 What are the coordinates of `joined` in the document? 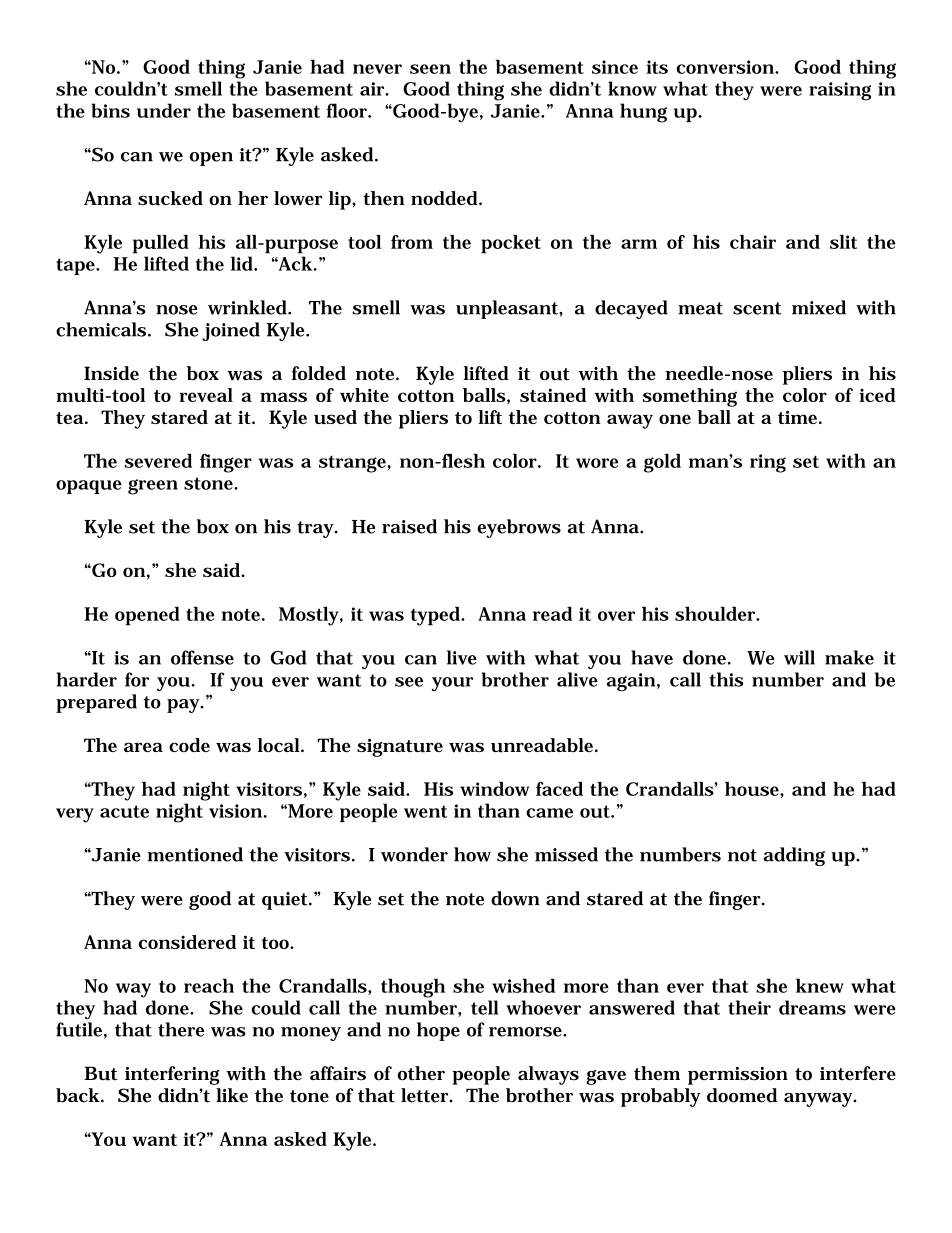 It's located at (231, 331).
